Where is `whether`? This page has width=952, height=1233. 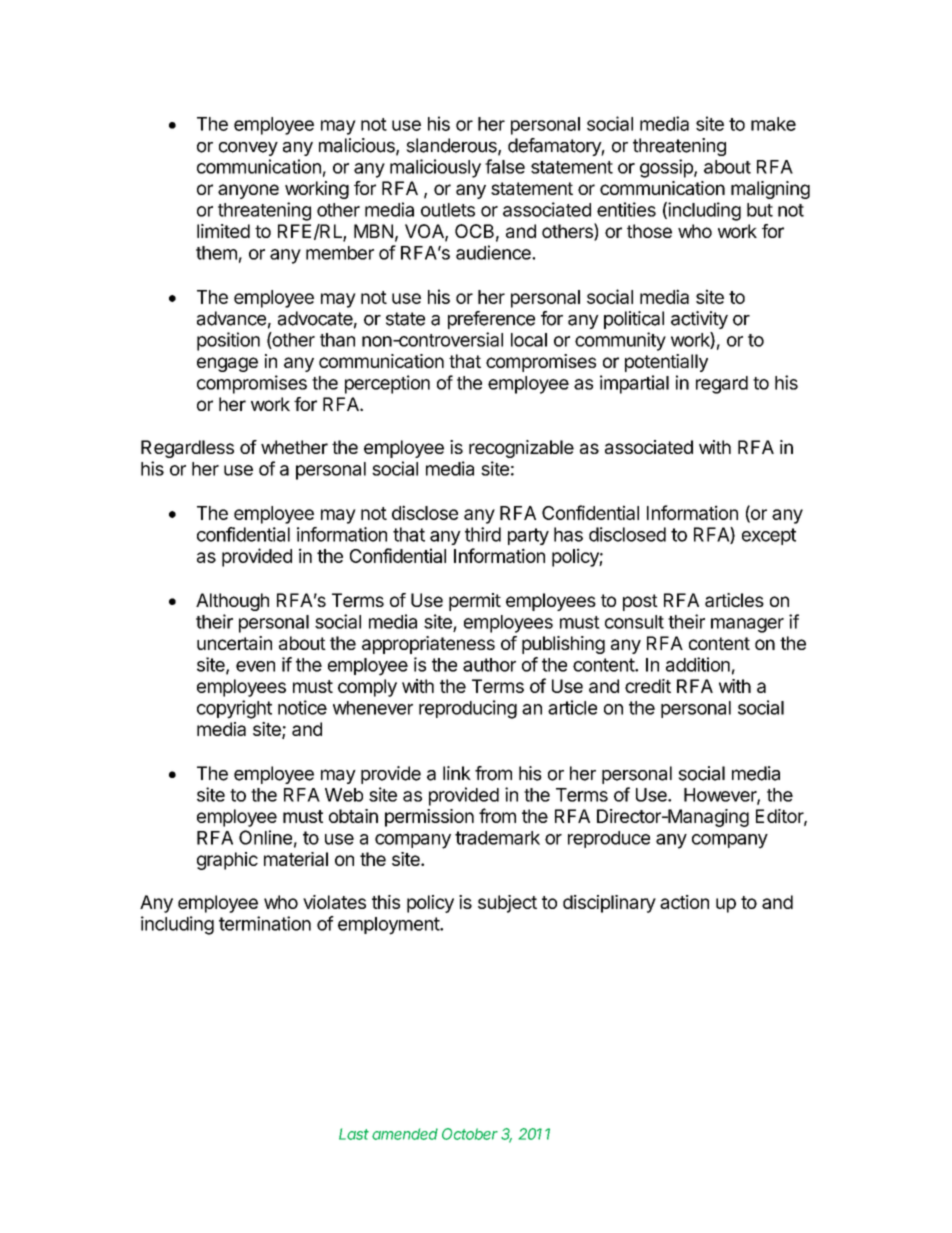 whether is located at coordinates (294, 447).
